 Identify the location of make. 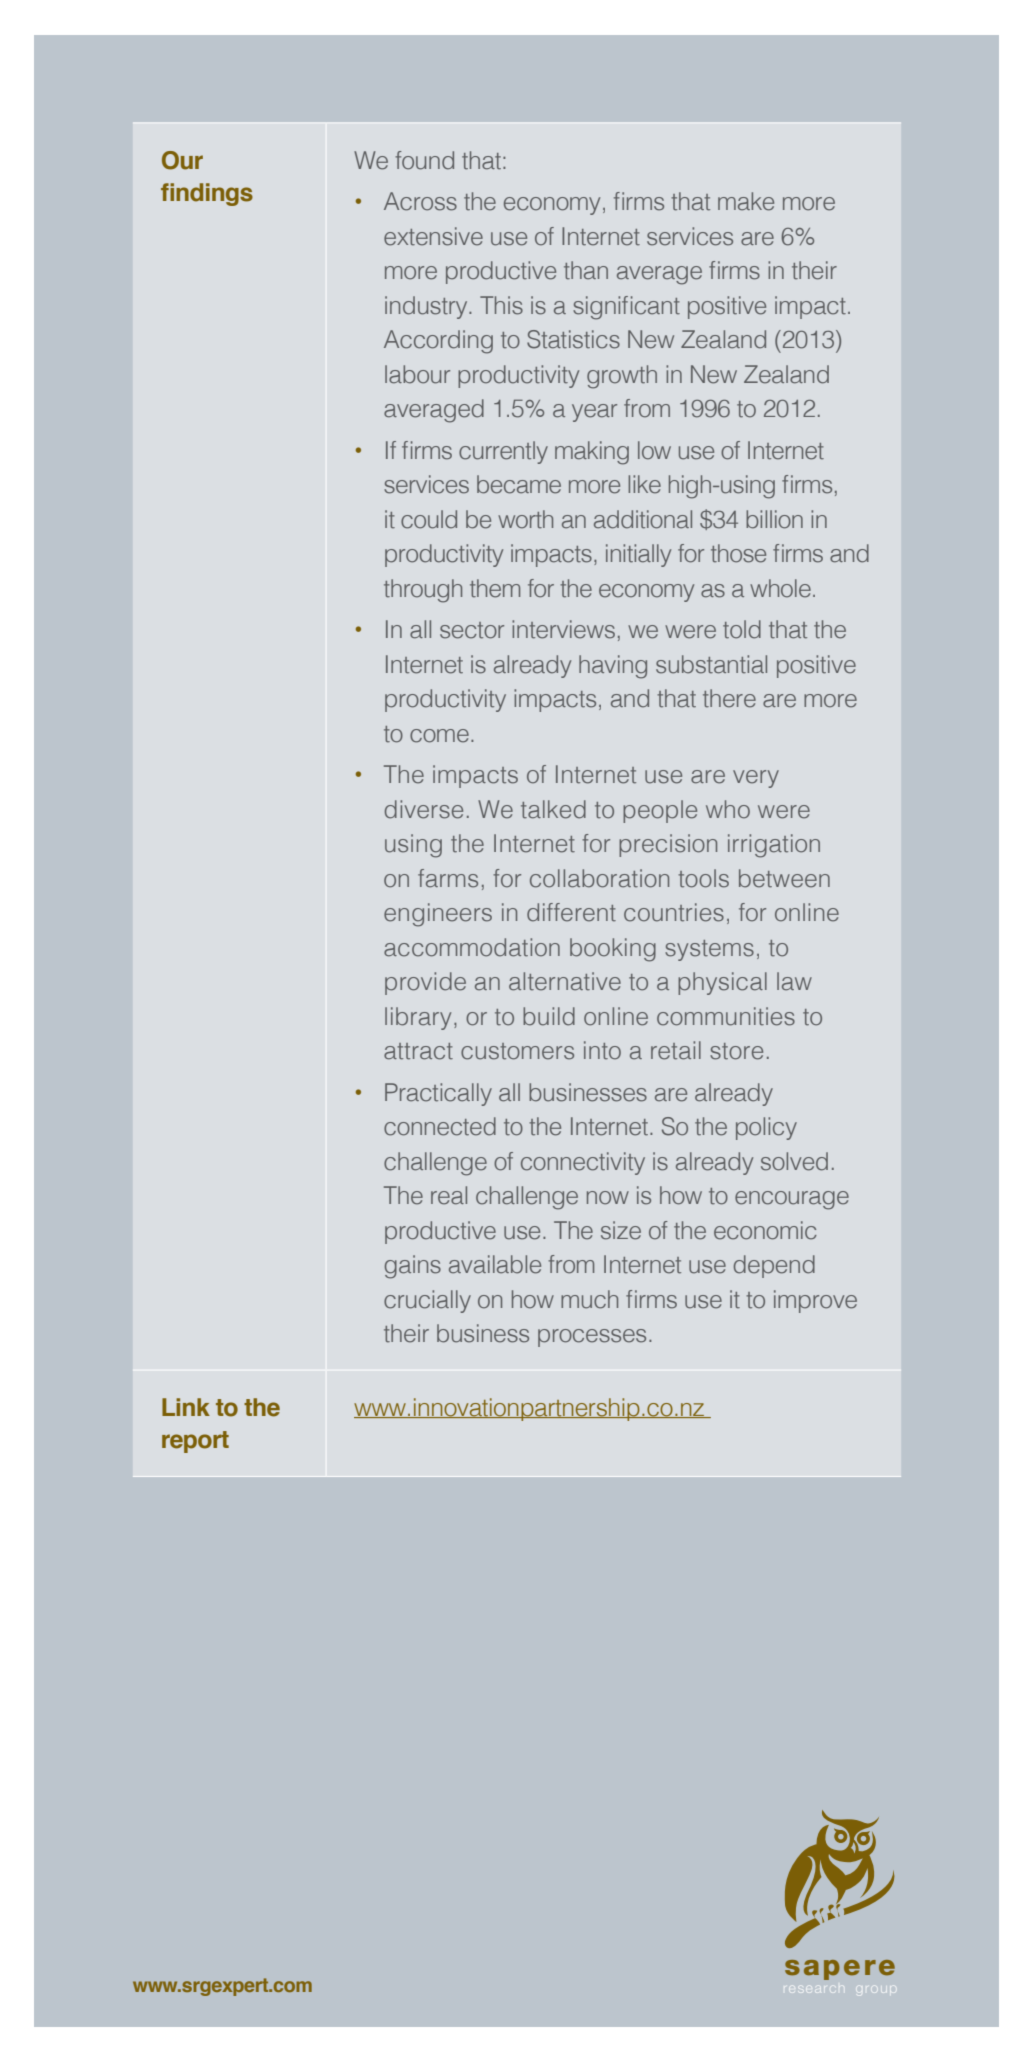
(746, 201).
